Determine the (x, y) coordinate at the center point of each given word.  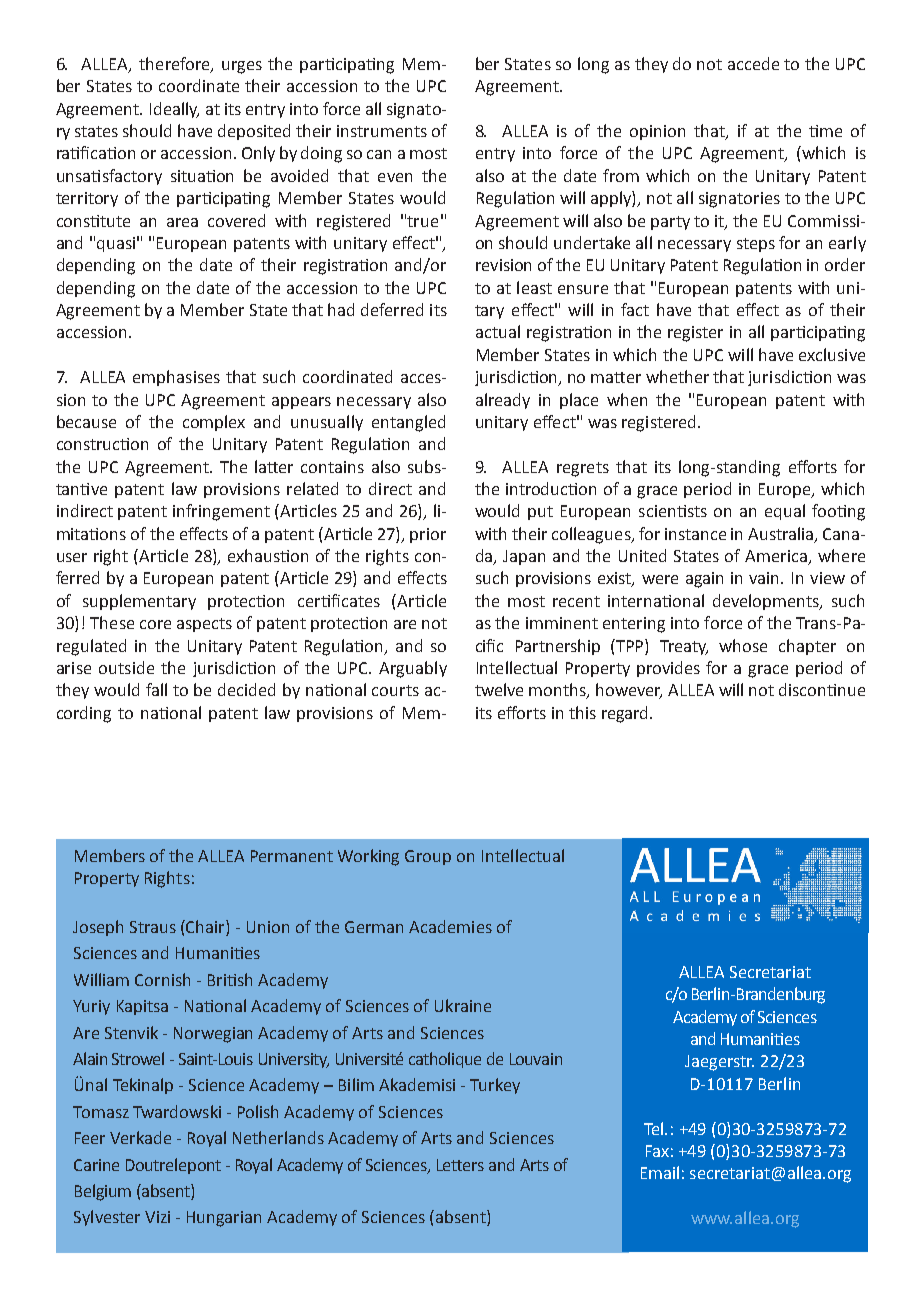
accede (753, 63)
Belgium (103, 1192)
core (155, 624)
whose (743, 645)
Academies (450, 926)
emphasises (176, 378)
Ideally (174, 110)
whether (677, 376)
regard (626, 714)
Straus (153, 927)
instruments (382, 131)
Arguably (413, 669)
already (503, 401)
